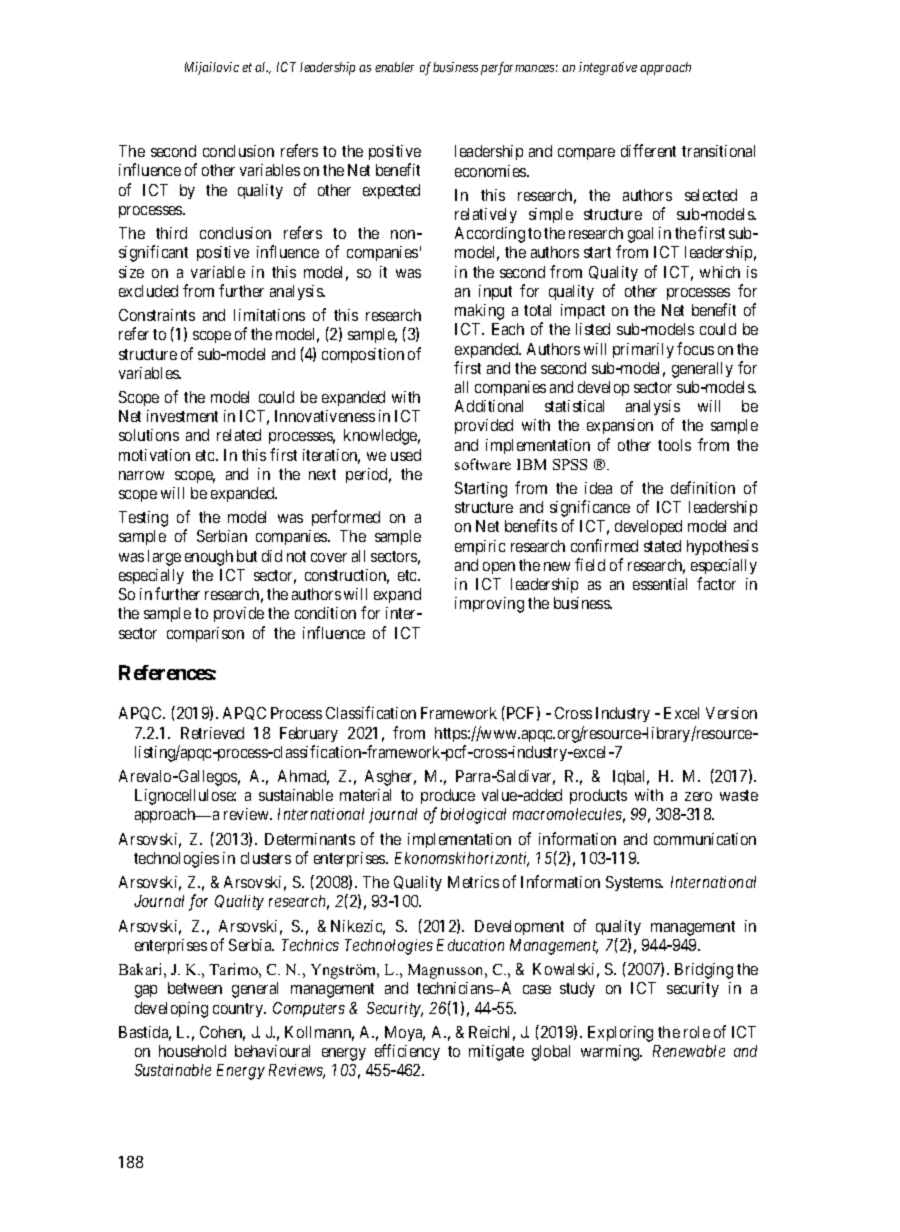  Describe the element at coordinates (407, 1052) in the screenshot. I see `efficiency` at that location.
